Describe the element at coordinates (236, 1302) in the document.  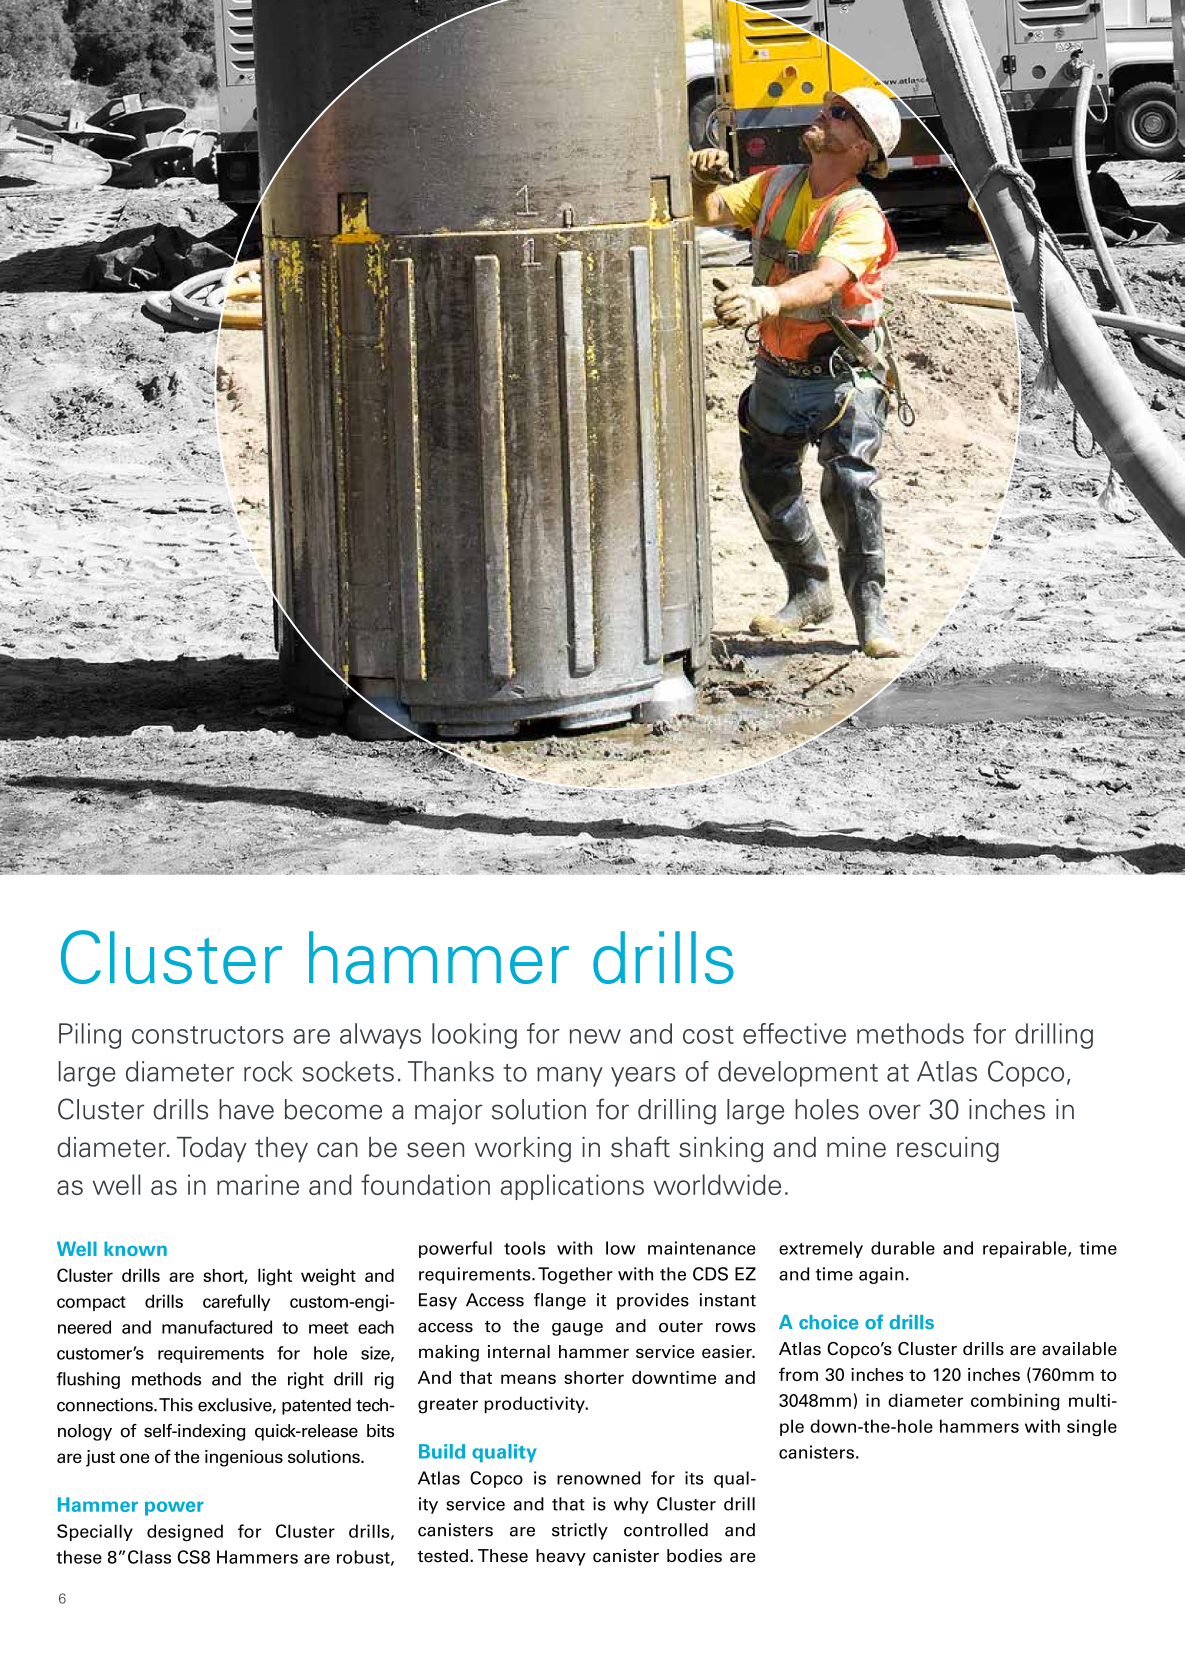
I see `carefully` at that location.
